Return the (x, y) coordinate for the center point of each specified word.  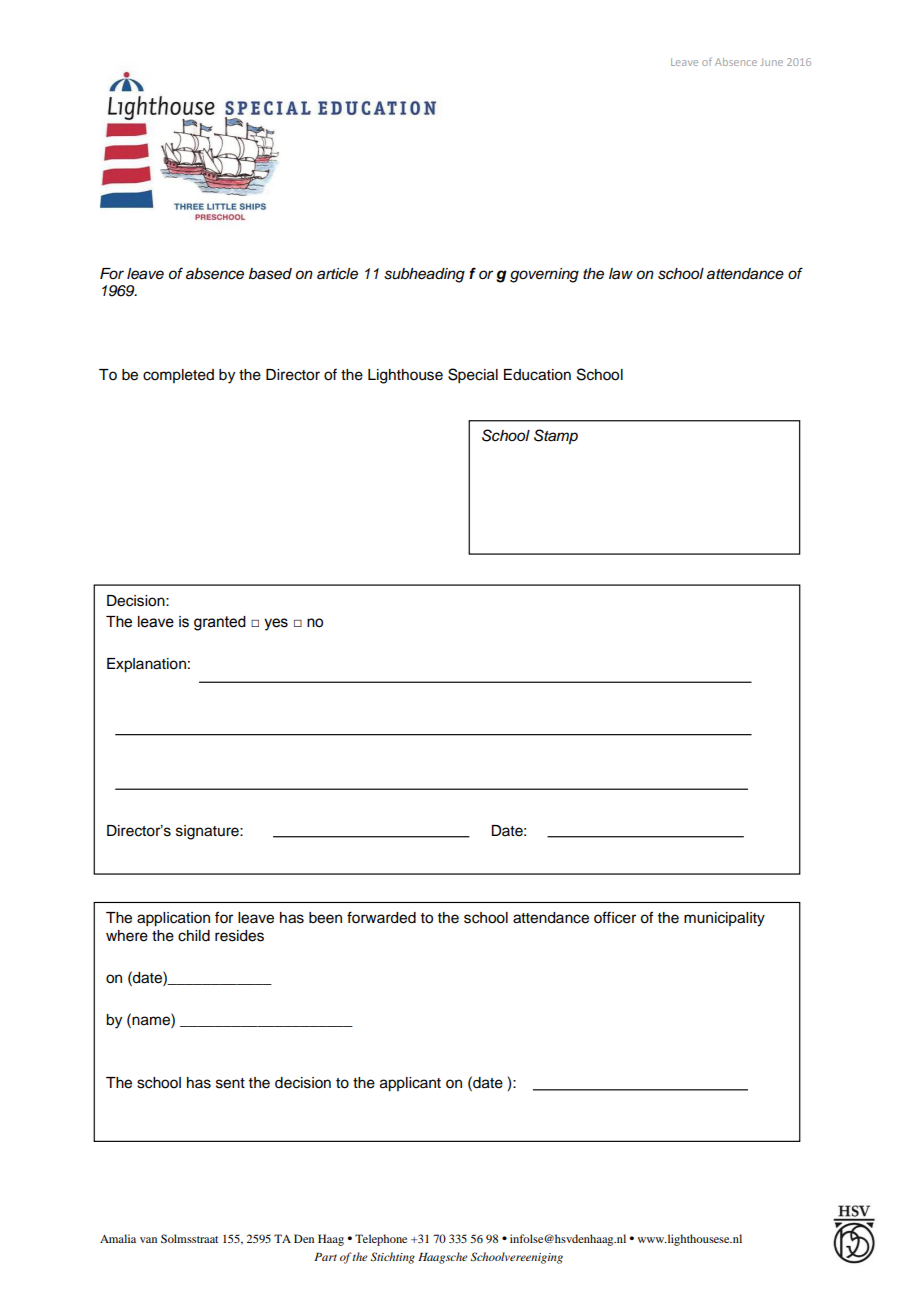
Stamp (556, 437)
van (148, 1240)
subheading (424, 275)
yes (276, 624)
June (771, 62)
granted (220, 623)
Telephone (381, 1240)
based (270, 274)
